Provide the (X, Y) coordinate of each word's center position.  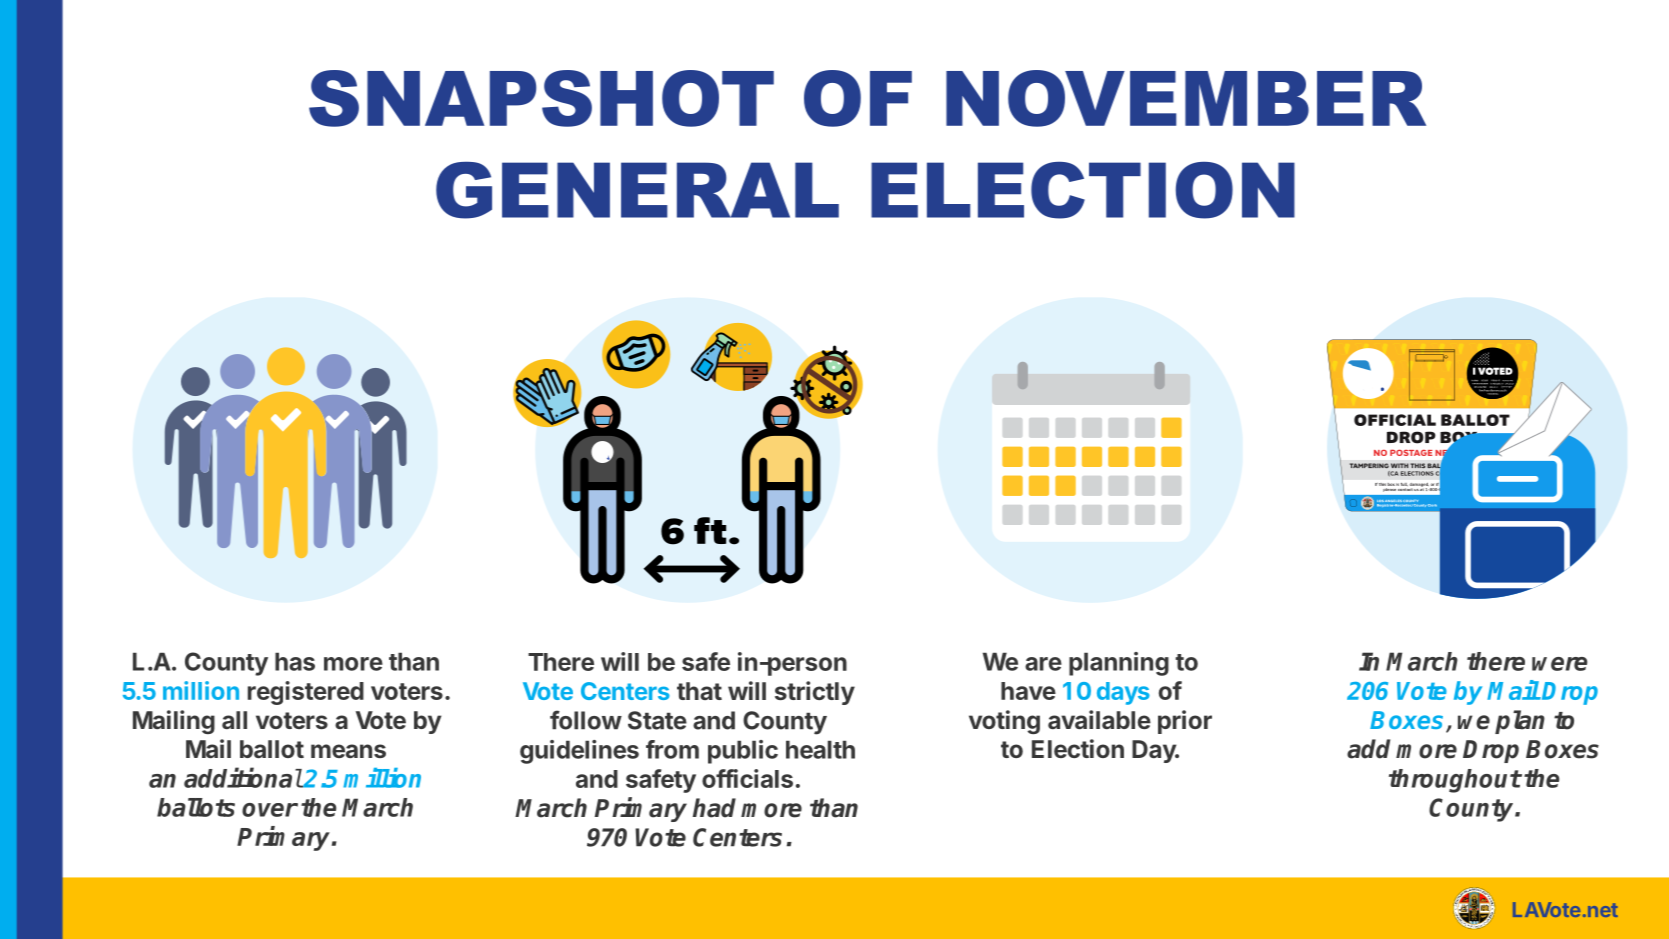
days (1123, 693)
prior (1185, 722)
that (699, 691)
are (1043, 664)
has (295, 661)
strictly (815, 693)
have (1028, 691)
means (348, 751)
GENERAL (637, 190)
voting (1004, 722)
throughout (1455, 781)
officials (747, 778)
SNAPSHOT (541, 98)
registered (306, 693)
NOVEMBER (1186, 98)
